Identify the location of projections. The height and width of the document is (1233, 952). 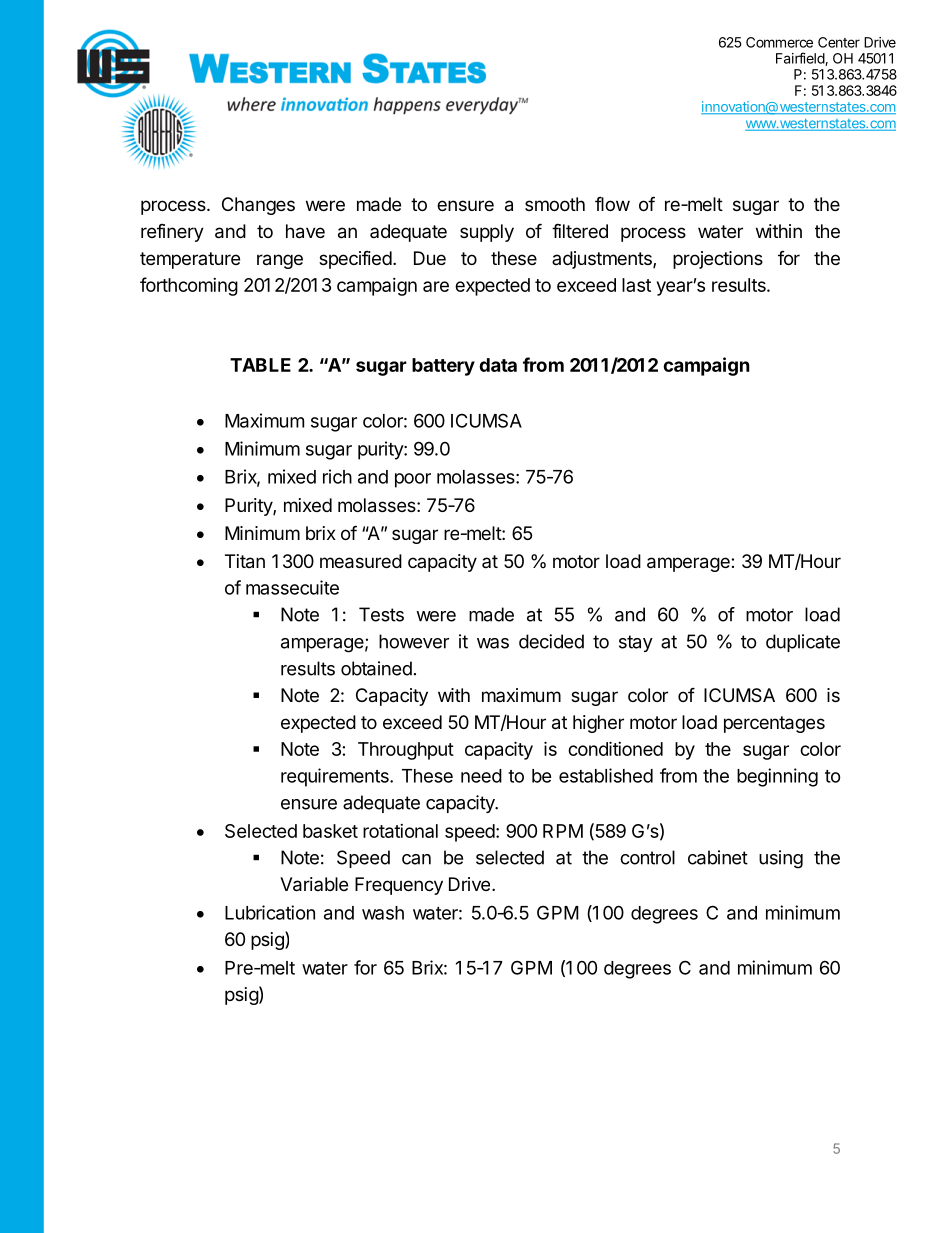
(718, 260).
